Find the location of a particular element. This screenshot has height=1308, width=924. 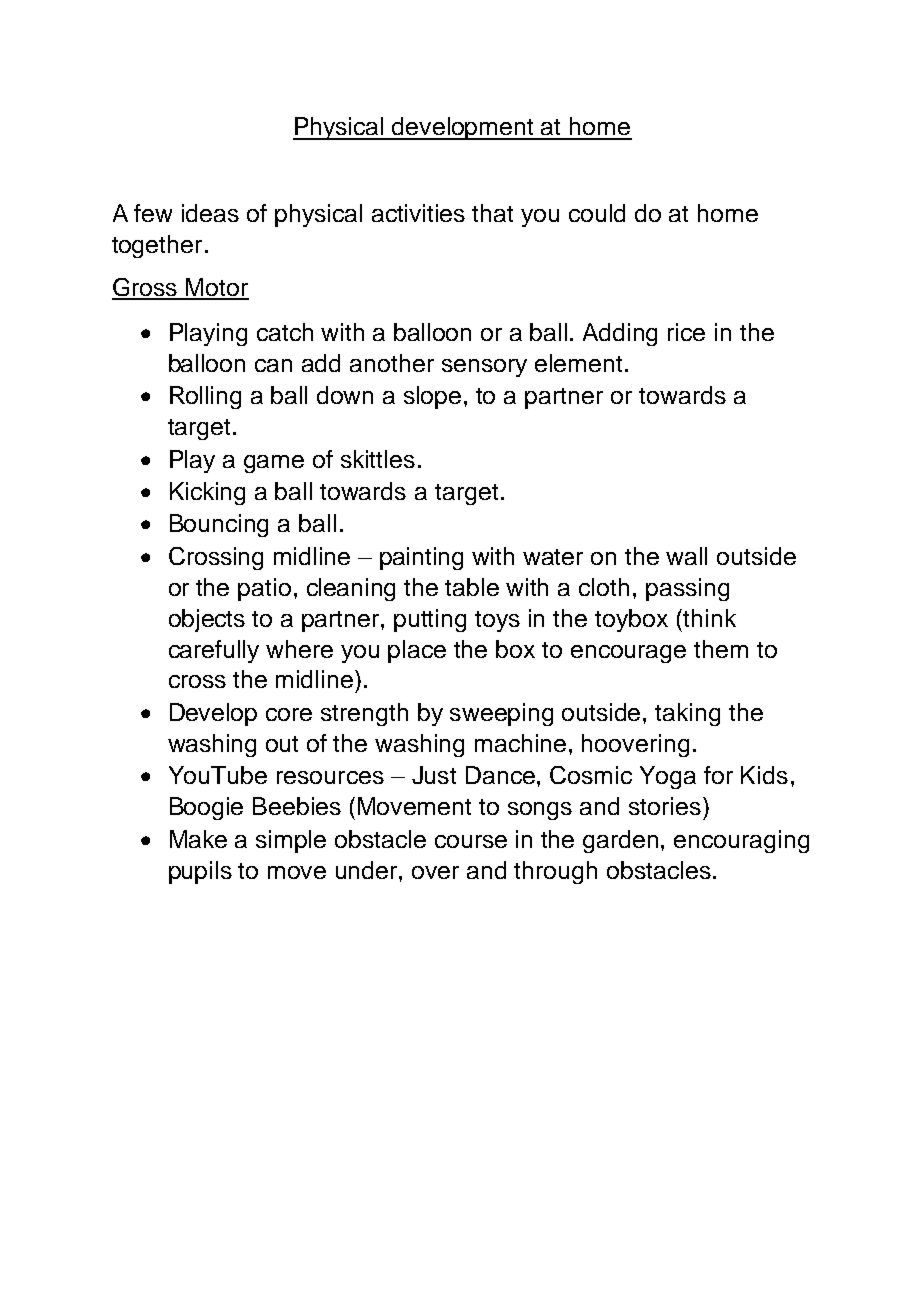

wall is located at coordinates (686, 556).
